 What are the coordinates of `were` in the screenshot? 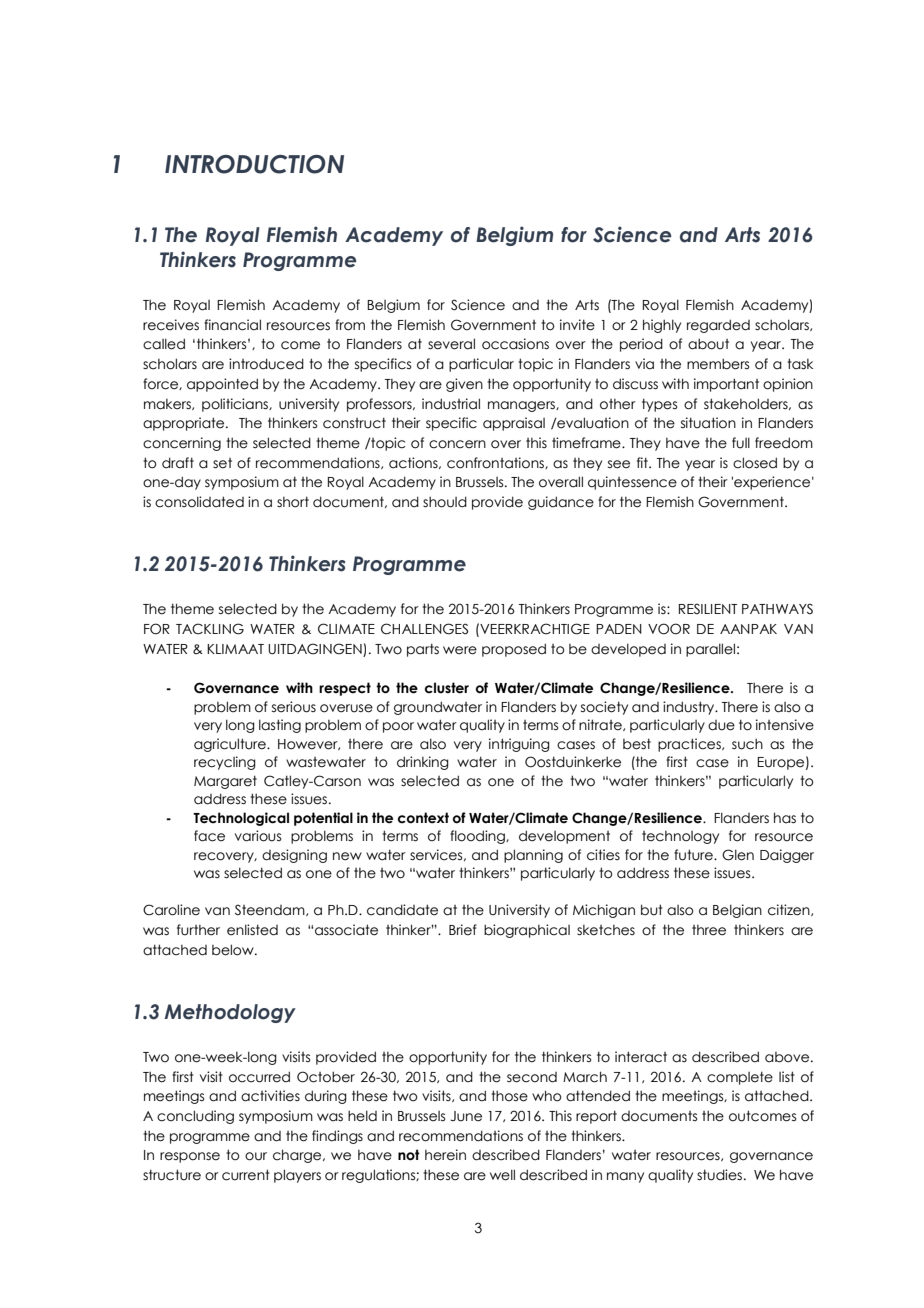 It's located at (460, 650).
